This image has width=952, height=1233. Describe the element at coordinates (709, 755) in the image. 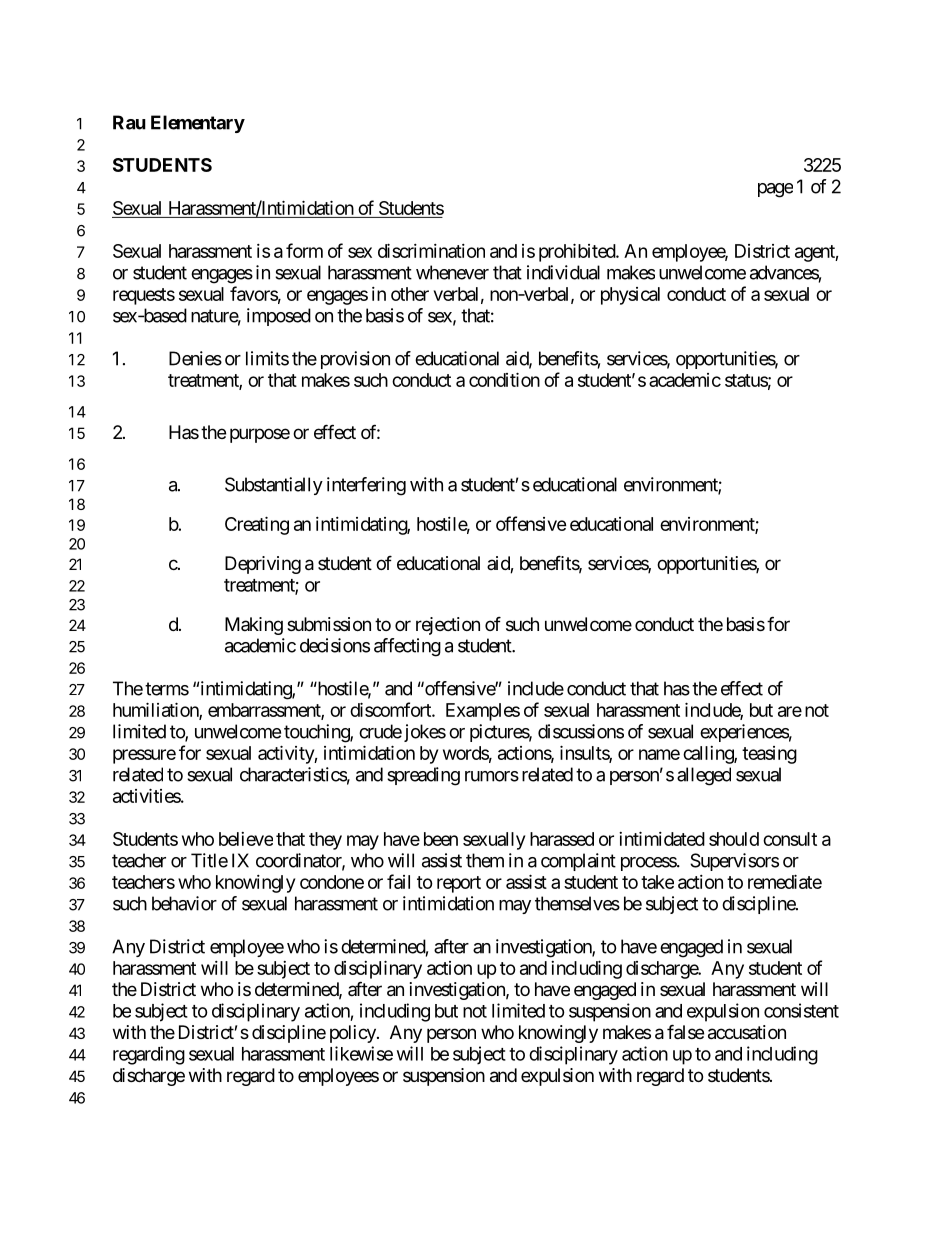

I see `calling` at that location.
